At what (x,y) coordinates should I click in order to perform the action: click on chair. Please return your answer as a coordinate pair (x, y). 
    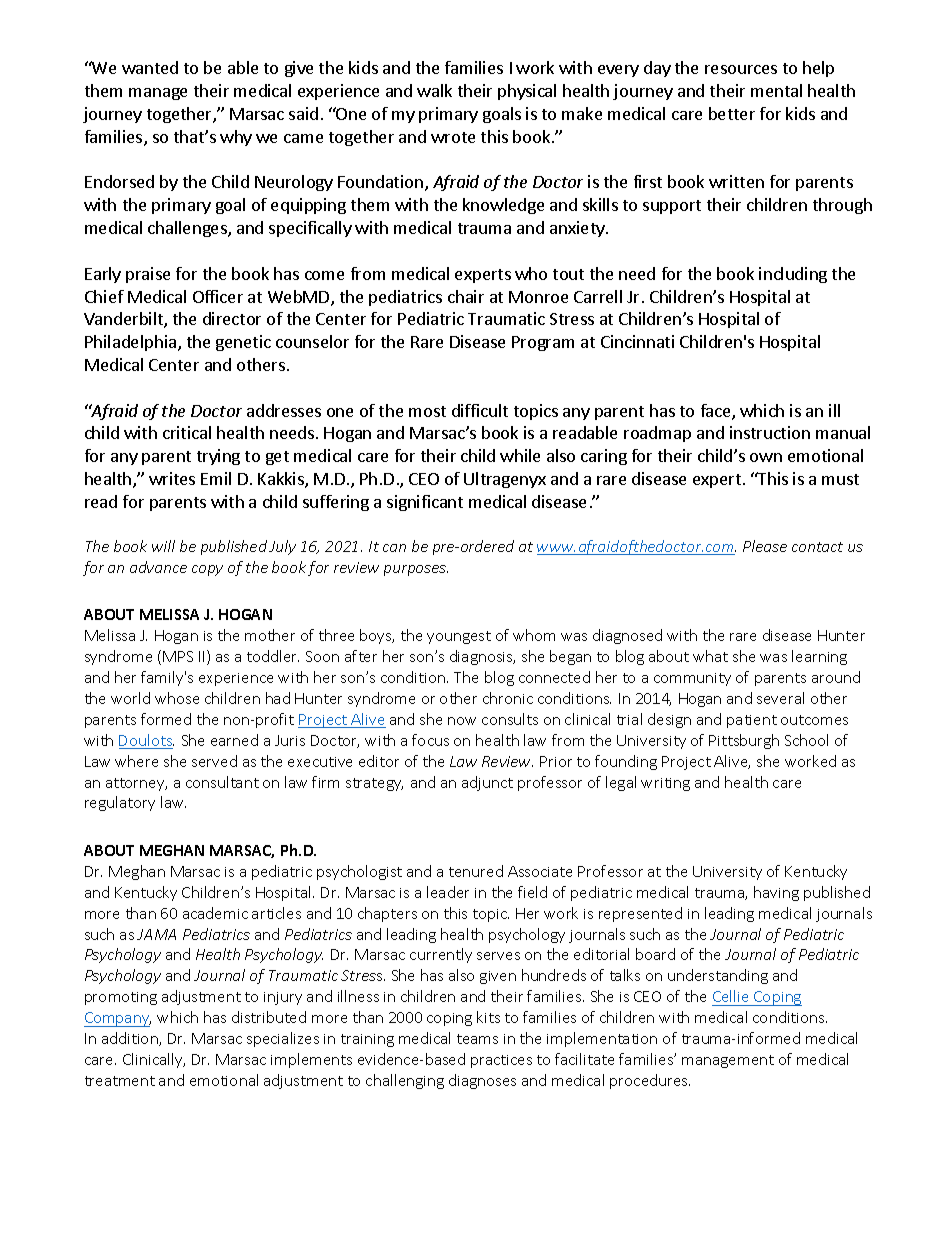
    Looking at the image, I should click on (466, 296).
